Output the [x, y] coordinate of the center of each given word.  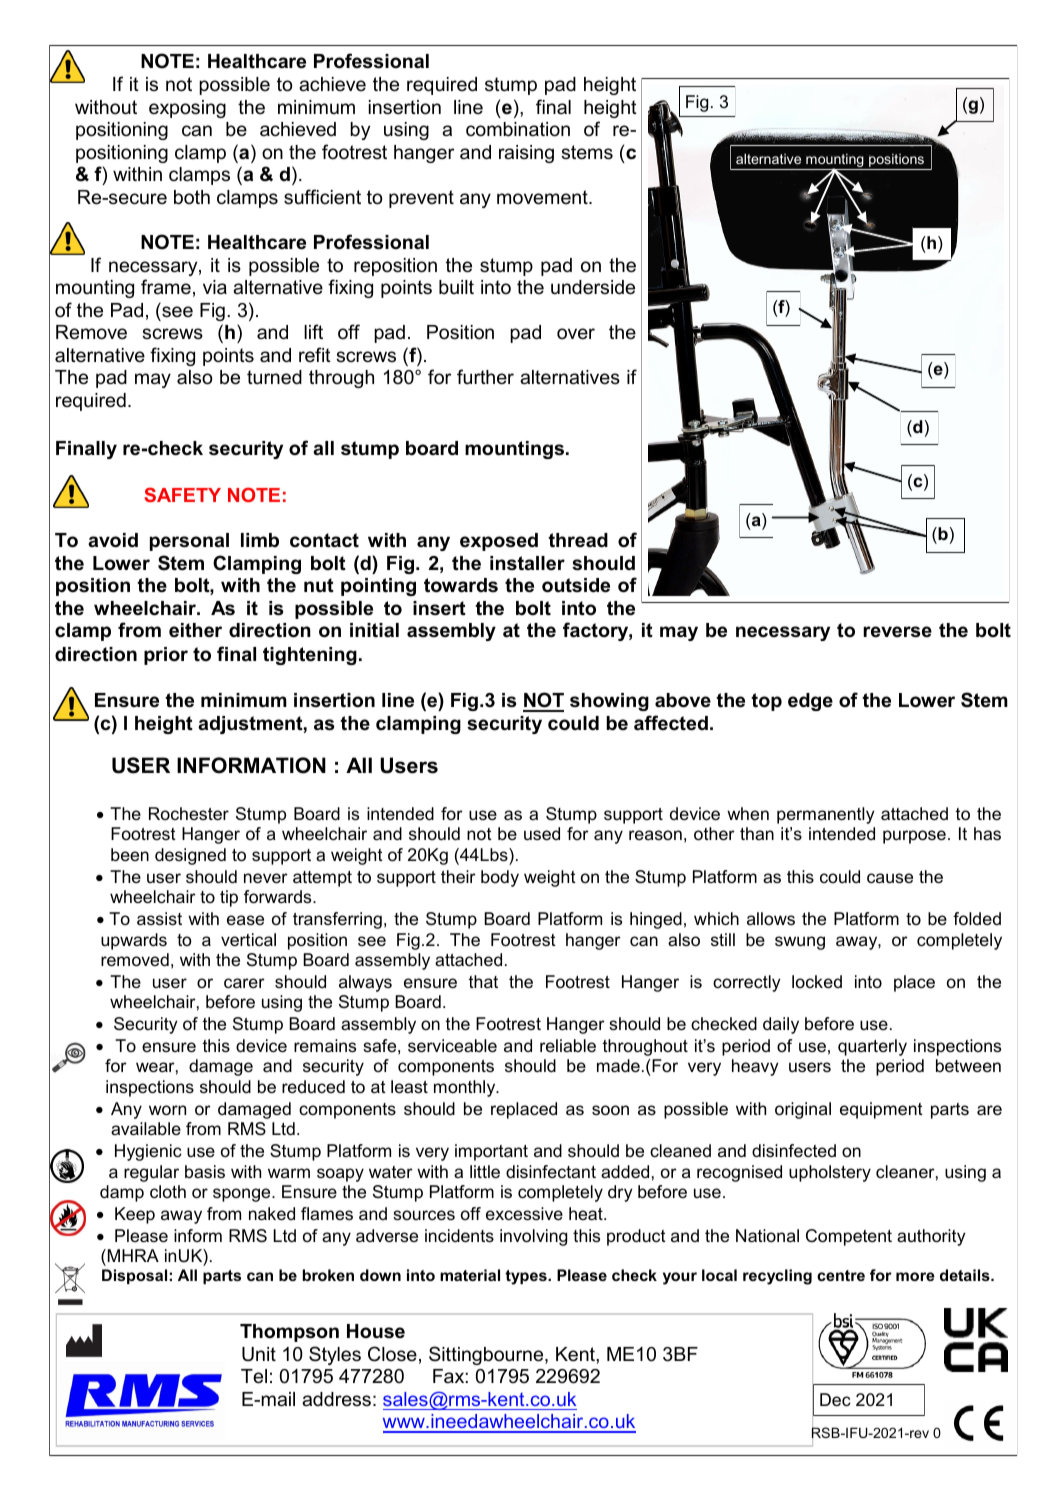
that [483, 982]
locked [817, 981]
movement [543, 197]
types [527, 1277]
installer [527, 563]
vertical [248, 940]
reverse [897, 632]
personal [189, 542]
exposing [187, 109]
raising [526, 154]
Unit [259, 1354]
